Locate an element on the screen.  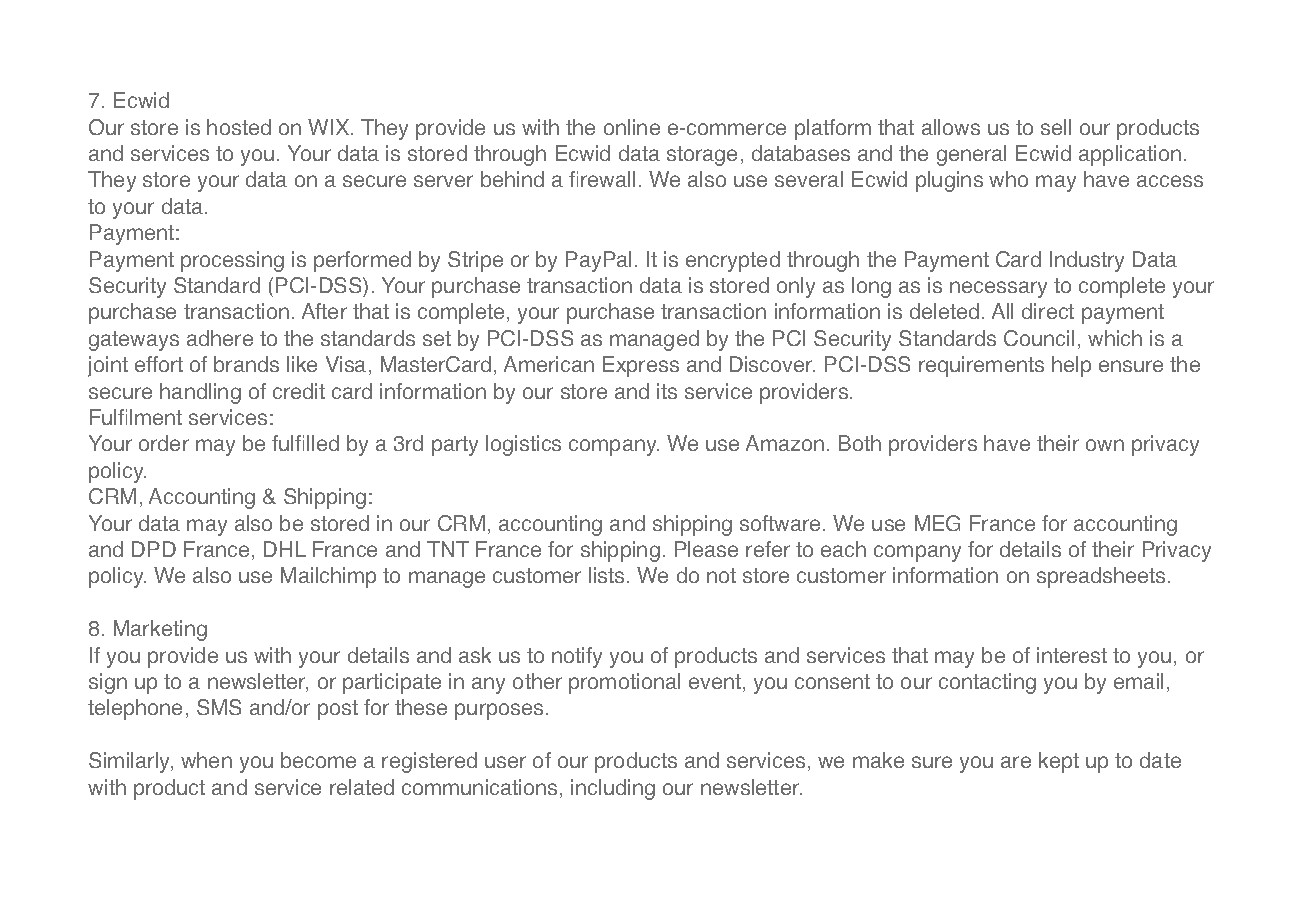
when is located at coordinates (206, 760).
